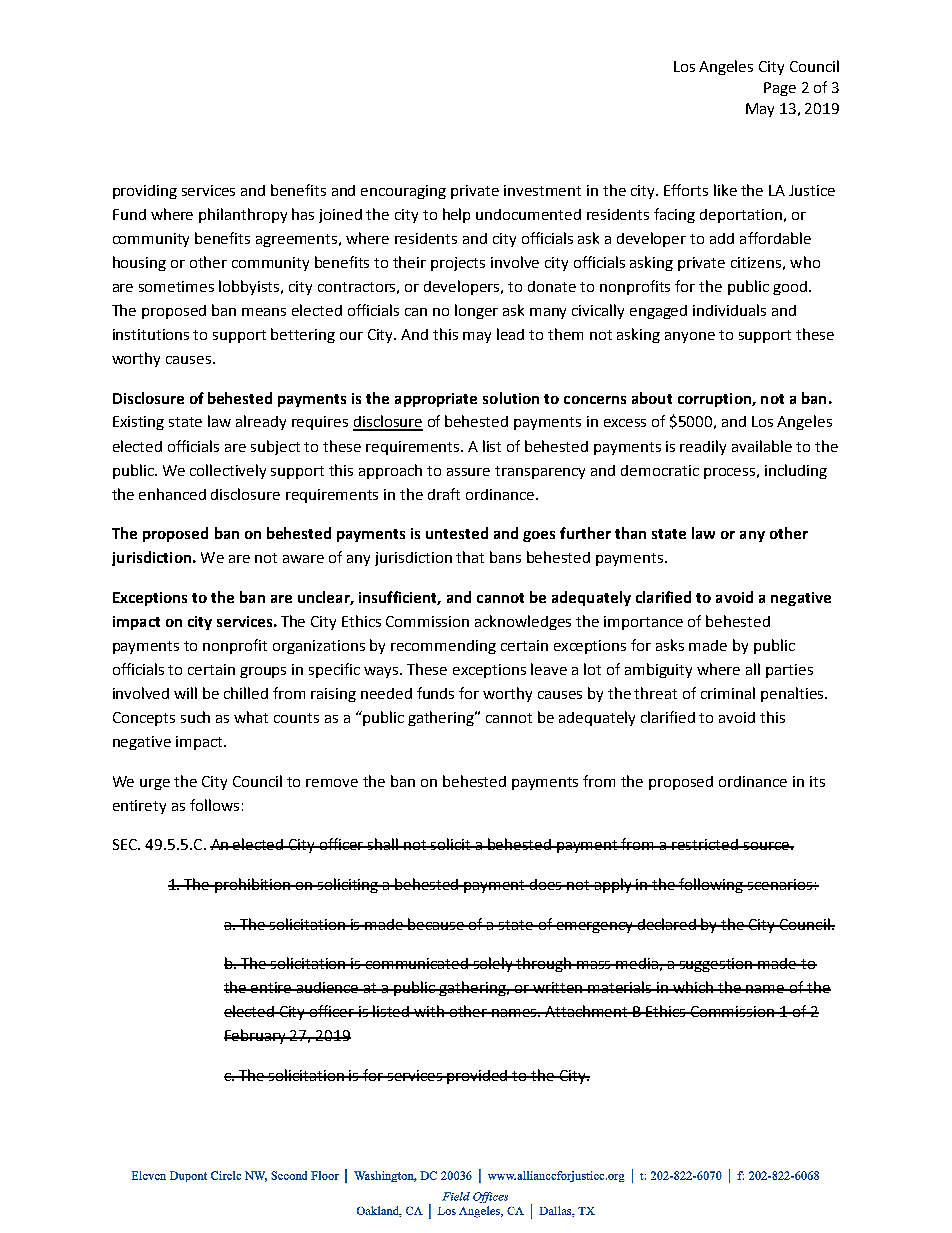 The image size is (952, 1233). I want to click on encouraging, so click(403, 192).
